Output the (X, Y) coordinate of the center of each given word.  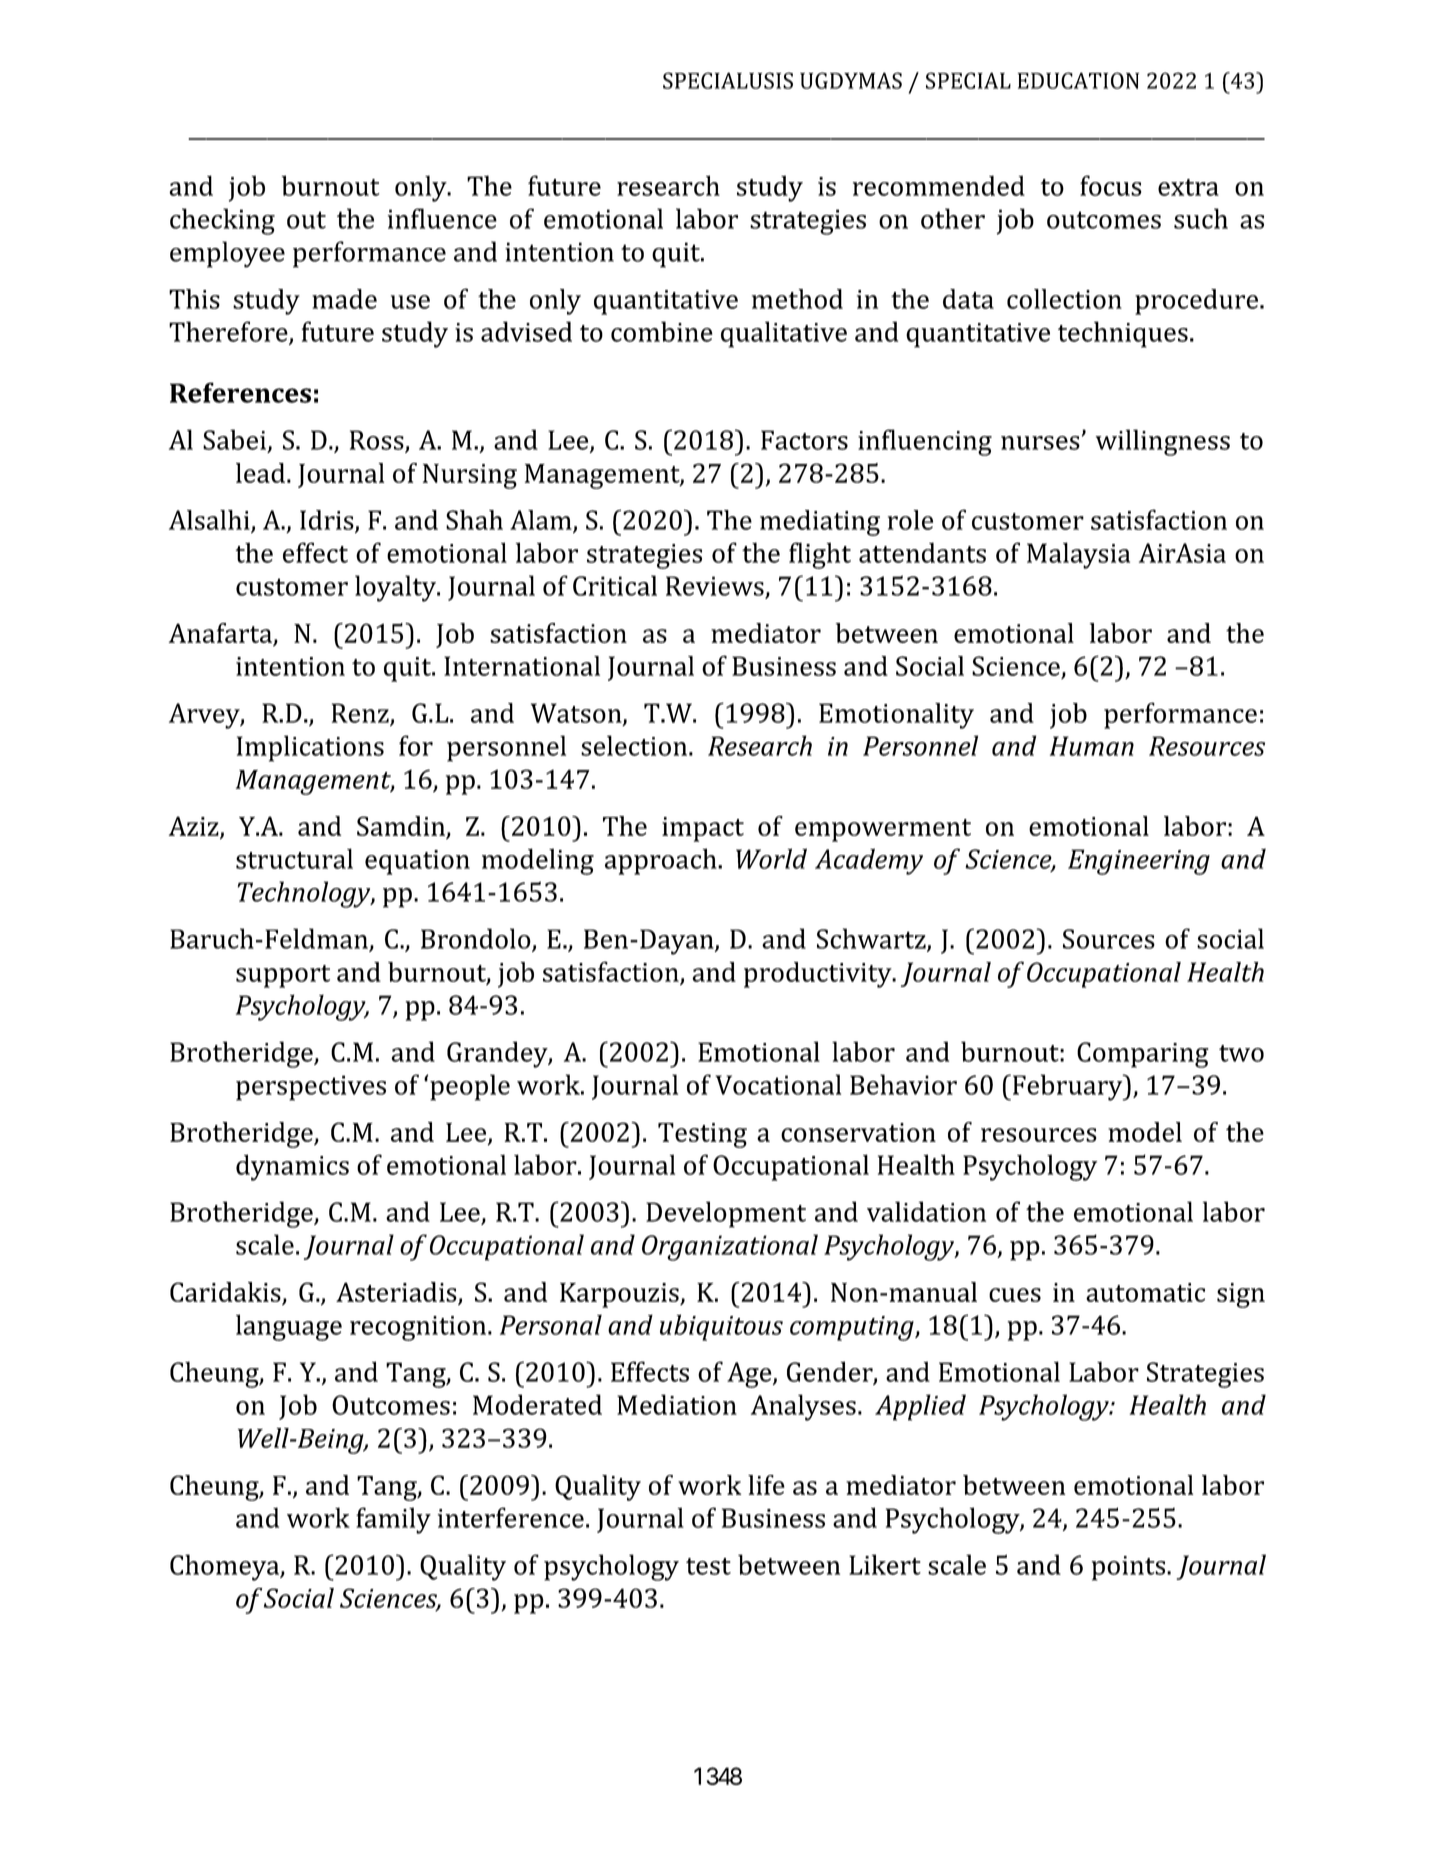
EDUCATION (1078, 80)
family (393, 1520)
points (1130, 1568)
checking (222, 221)
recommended (939, 185)
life (766, 1485)
